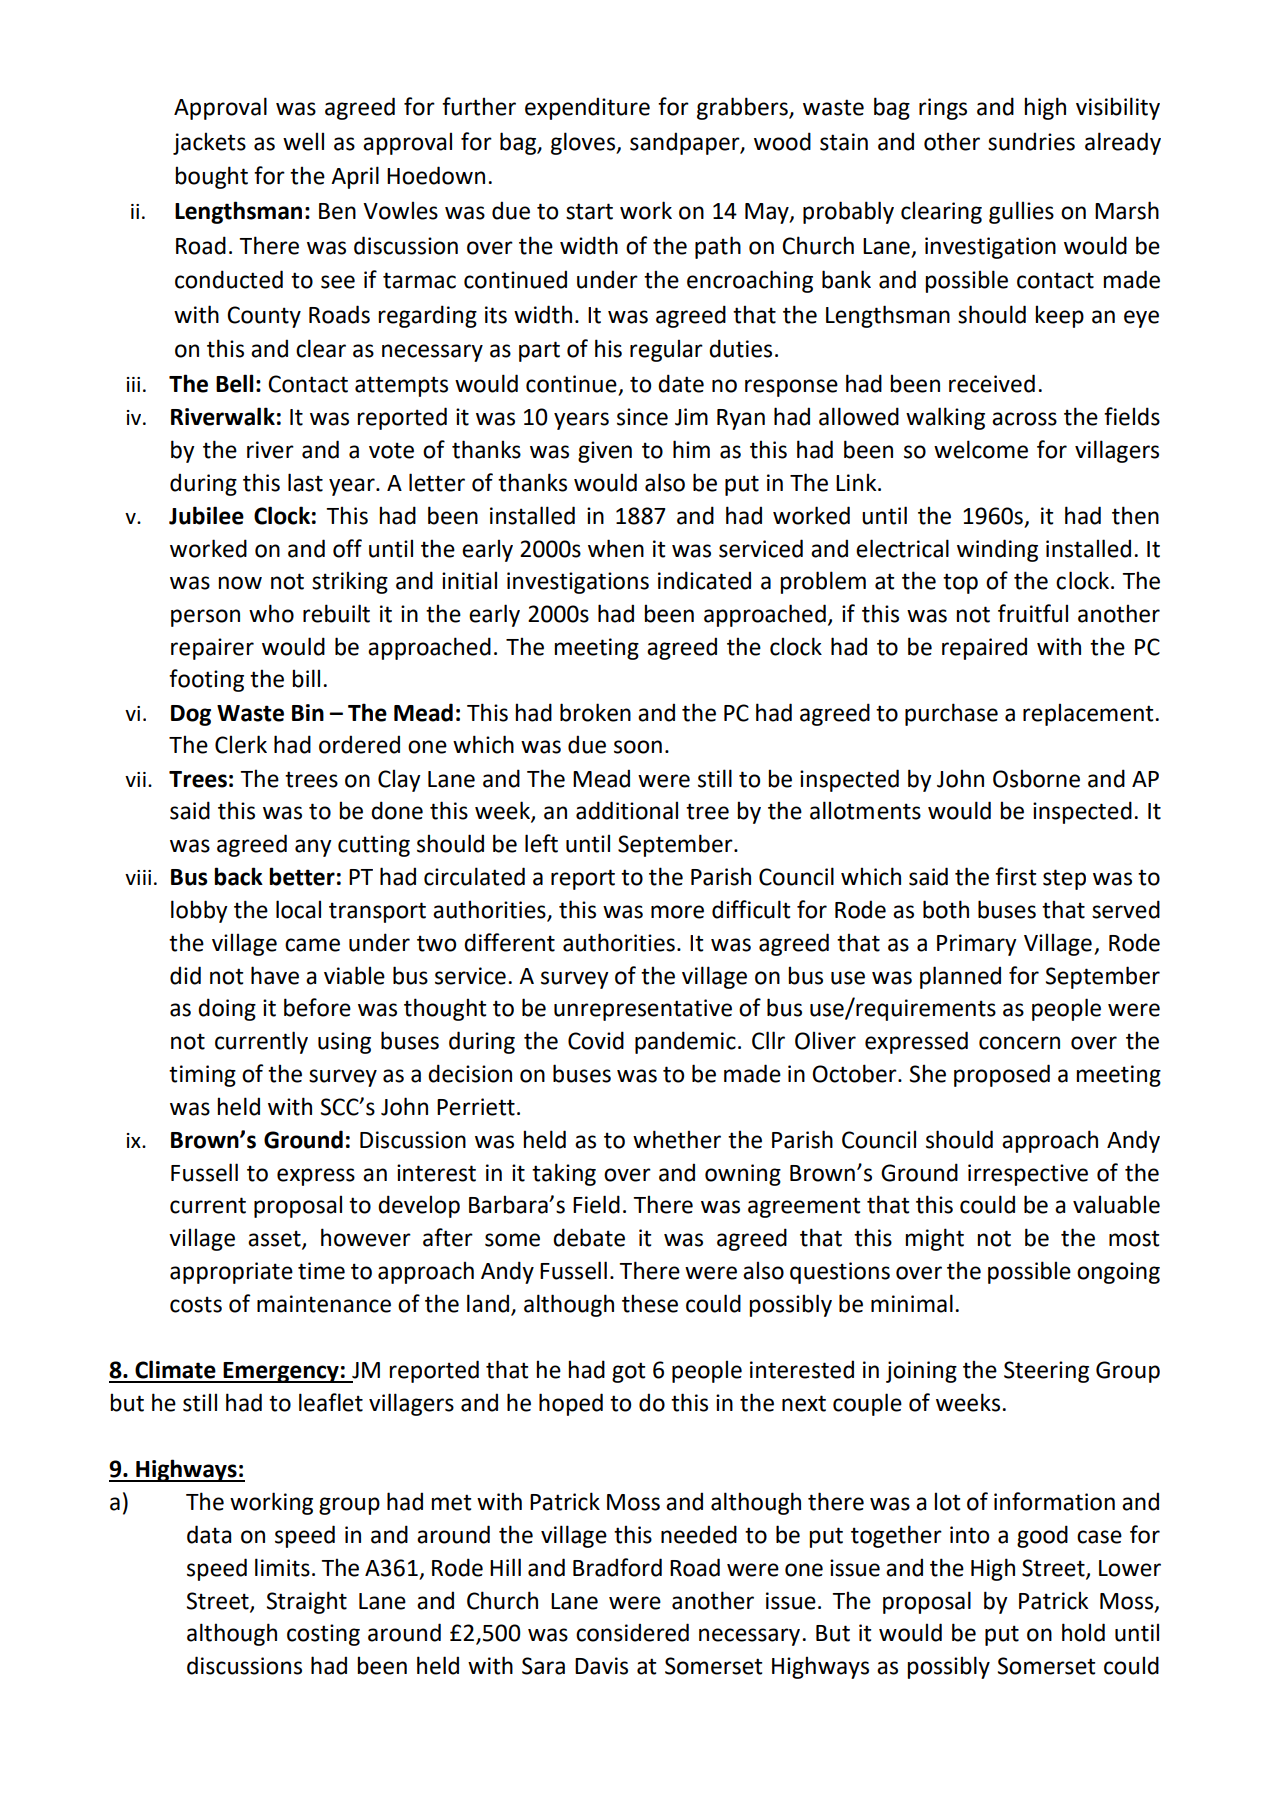  I want to click on Straight, so click(307, 1602).
